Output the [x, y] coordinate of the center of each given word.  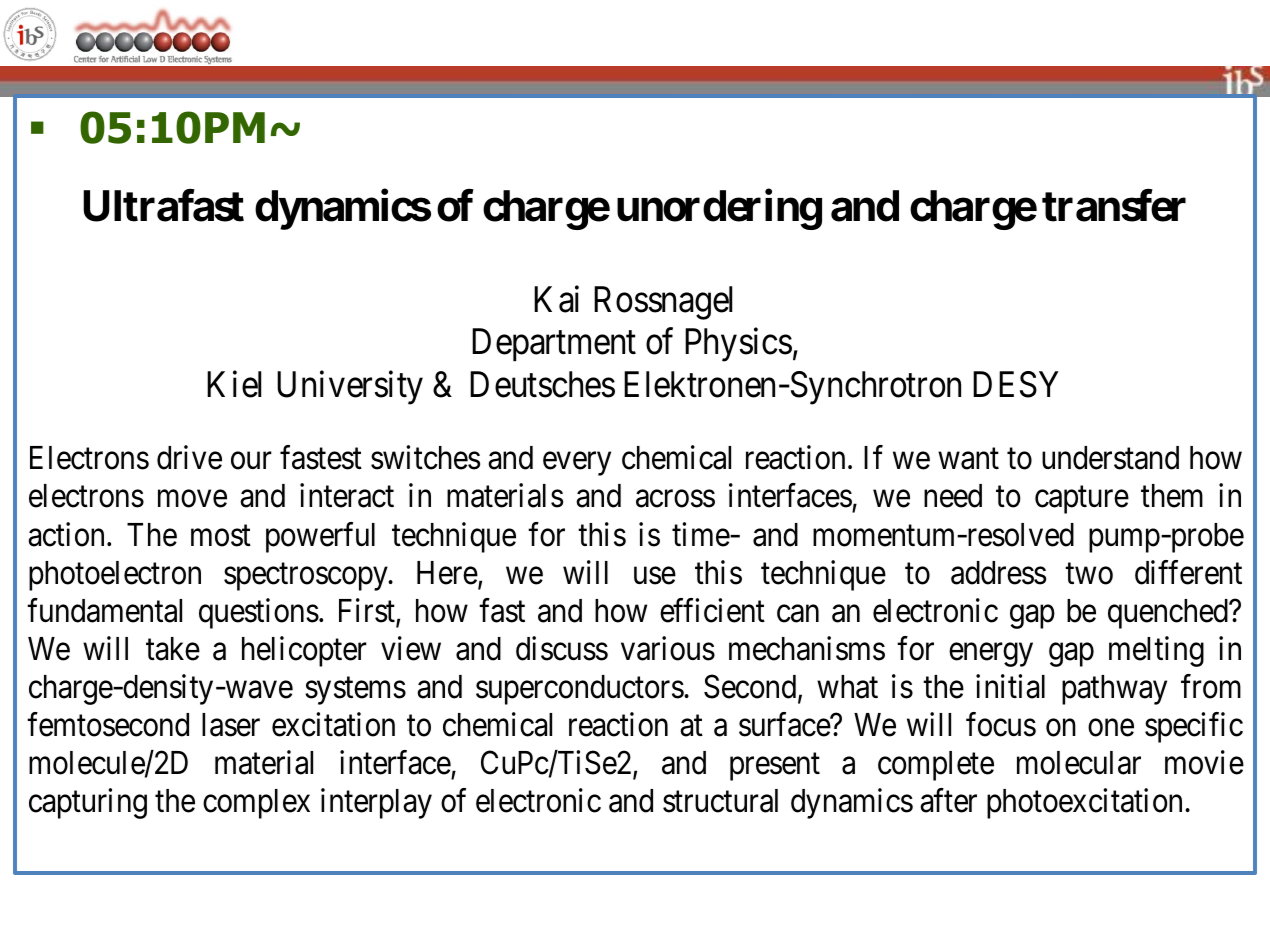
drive [189, 458]
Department [554, 345]
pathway [1114, 690]
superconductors [580, 690]
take [173, 649]
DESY [1016, 384]
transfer [1114, 206]
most [221, 536]
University [350, 387]
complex [256, 804]
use [655, 576]
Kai [556, 299]
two [1089, 574]
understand [1110, 458]
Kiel [234, 384]
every [577, 464]
